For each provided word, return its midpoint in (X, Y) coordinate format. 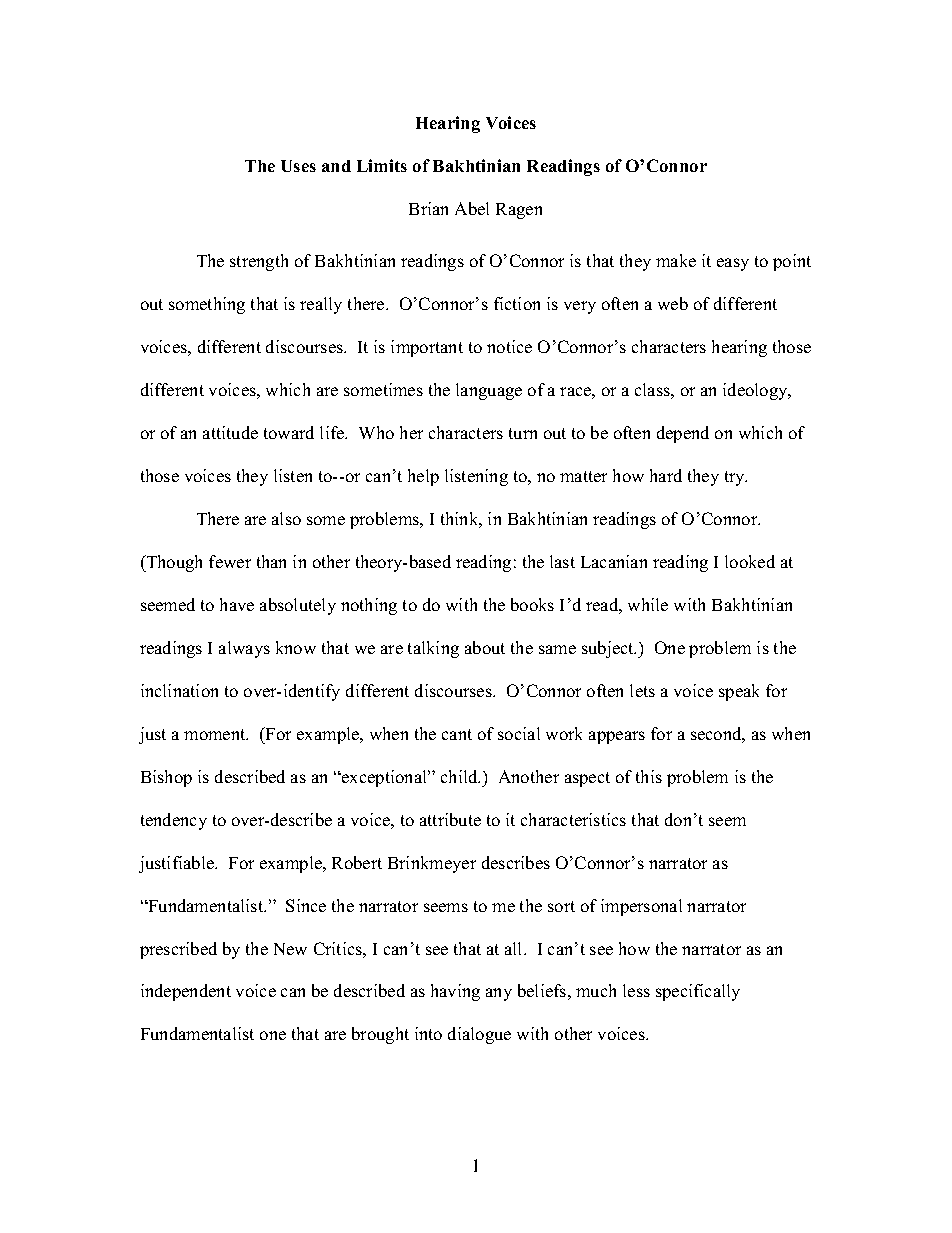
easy (733, 264)
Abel (472, 208)
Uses (298, 166)
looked (750, 561)
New (290, 949)
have (237, 604)
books (532, 604)
